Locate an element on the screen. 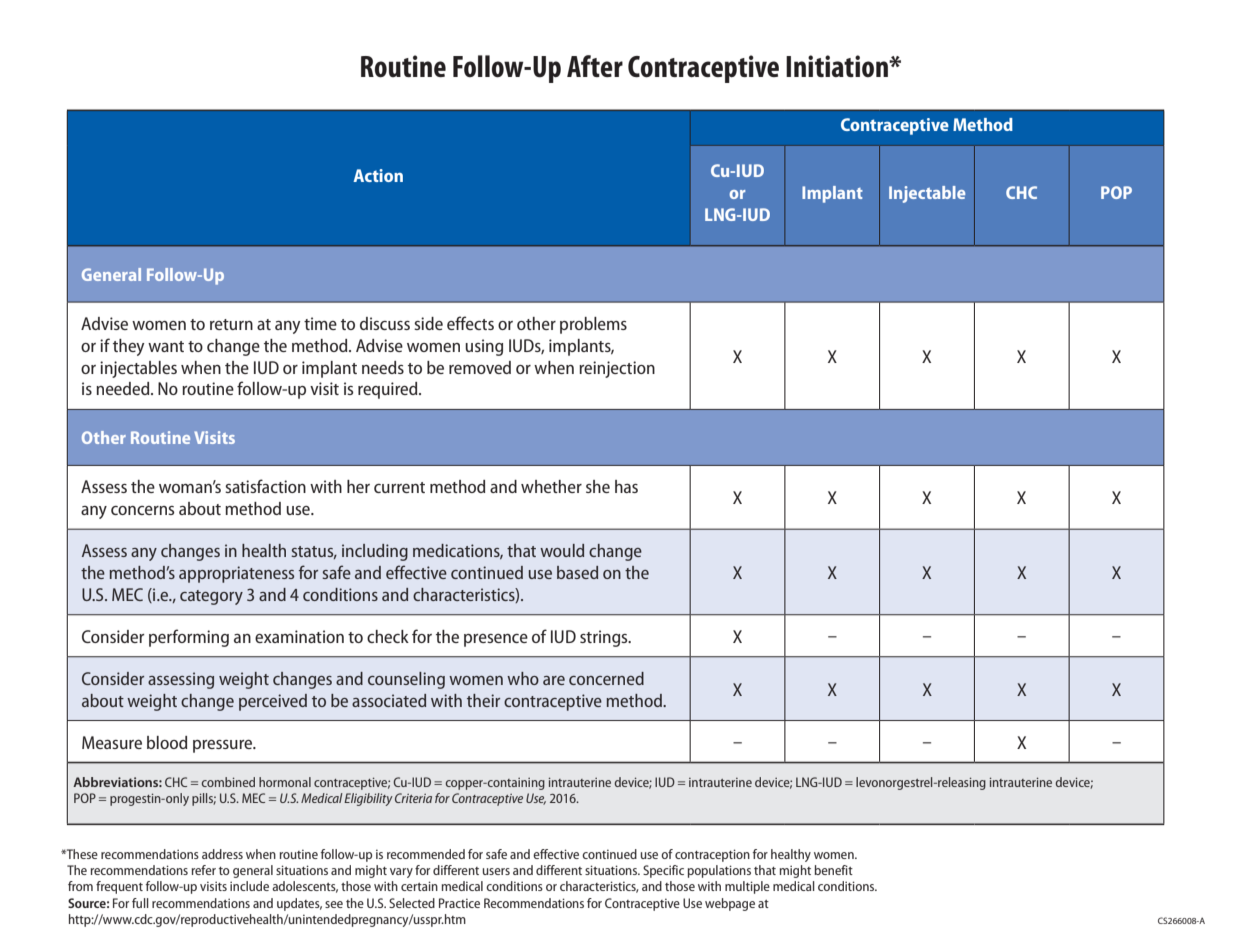  has is located at coordinates (626, 486).
